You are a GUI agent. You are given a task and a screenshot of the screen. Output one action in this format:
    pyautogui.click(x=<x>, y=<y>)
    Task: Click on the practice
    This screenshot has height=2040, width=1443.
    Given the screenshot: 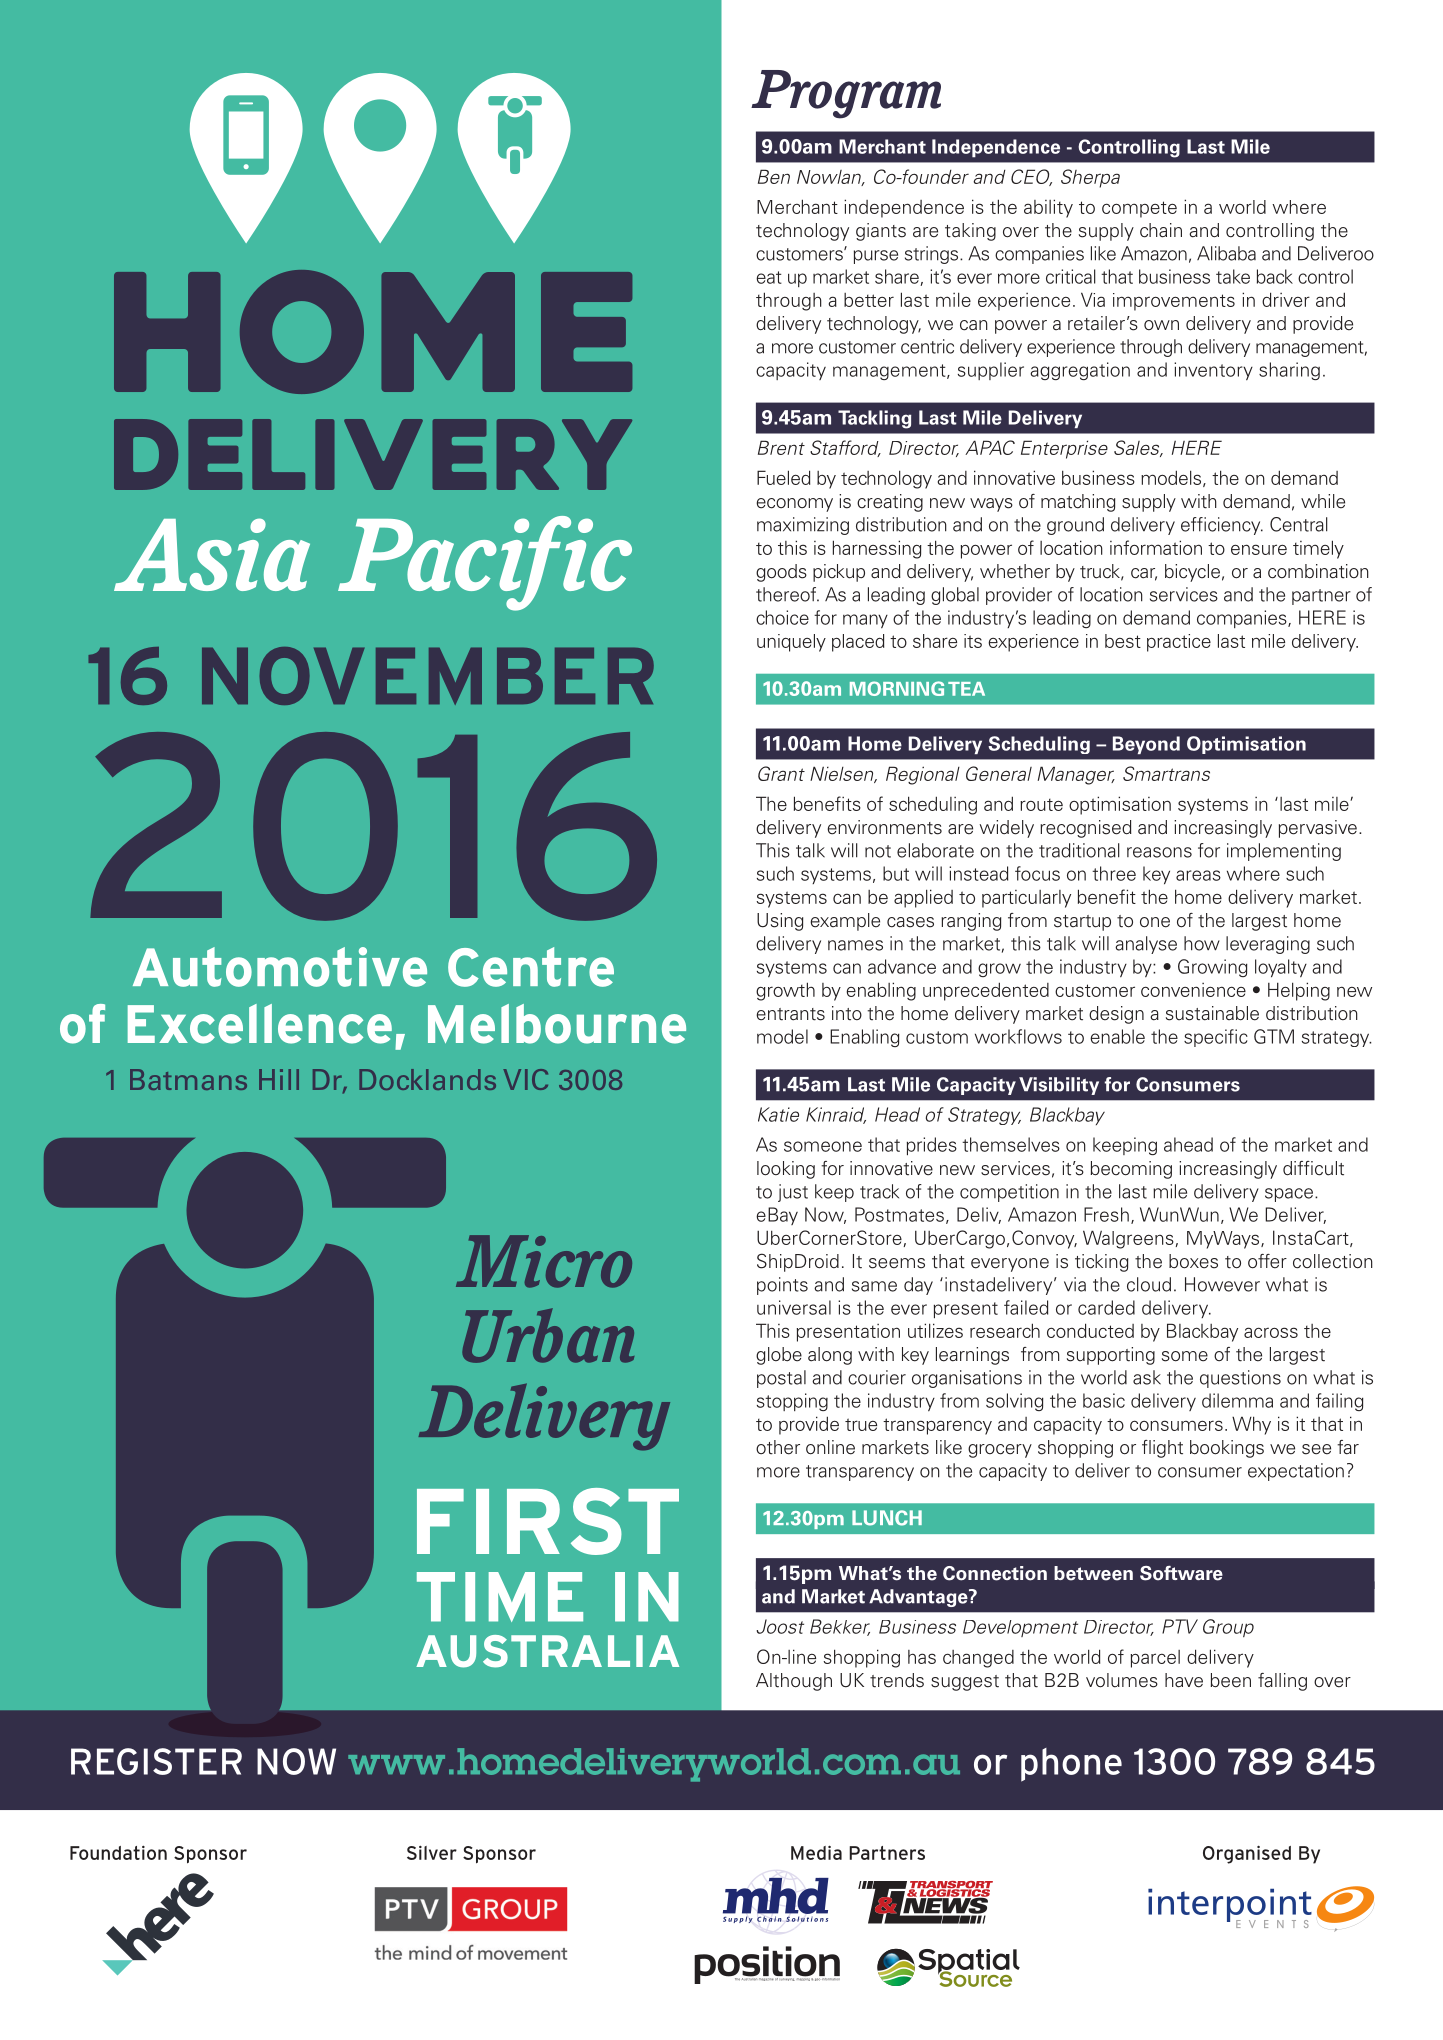 What is the action you would take?
    pyautogui.click(x=1179, y=643)
